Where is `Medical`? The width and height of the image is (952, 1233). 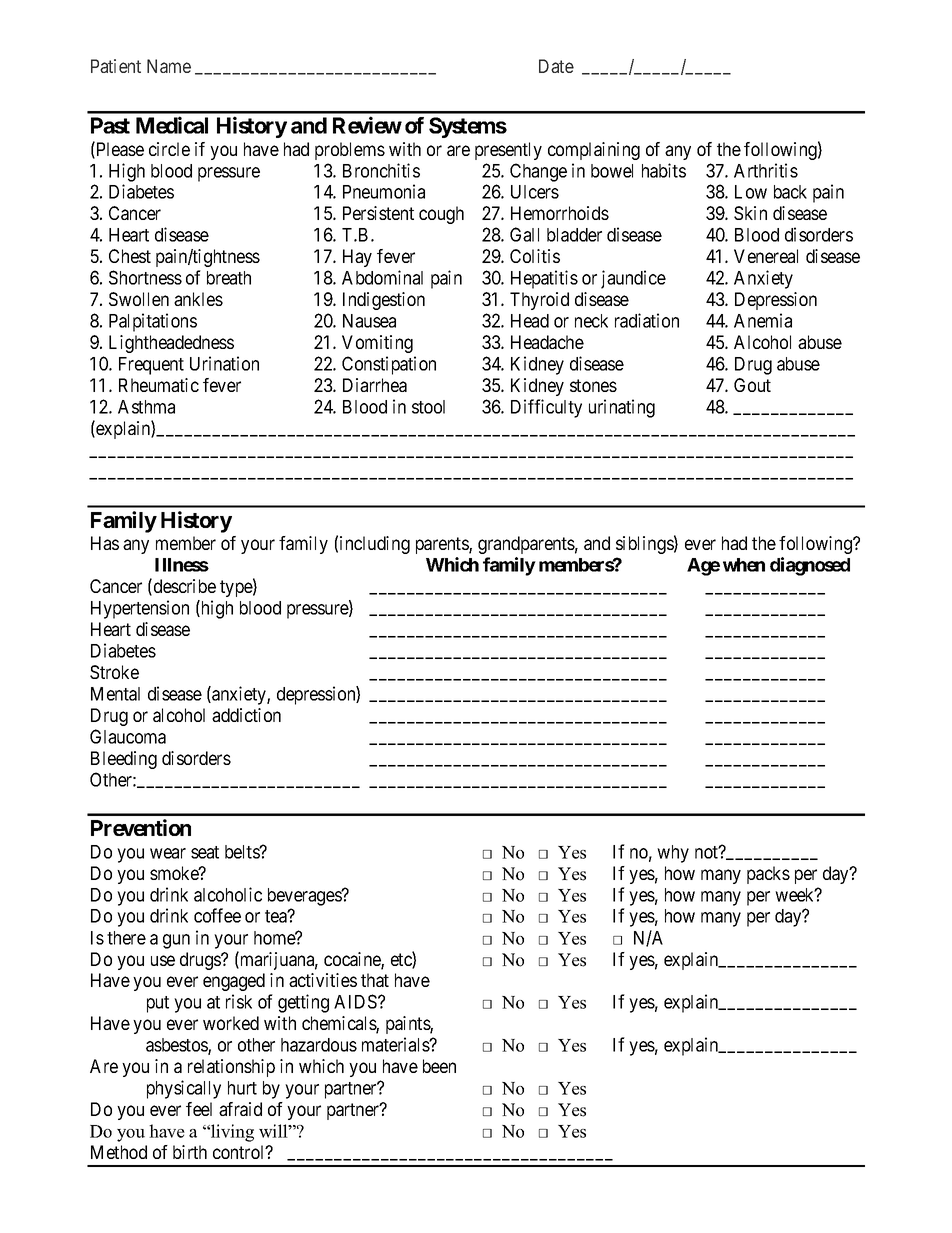
Medical is located at coordinates (172, 125).
